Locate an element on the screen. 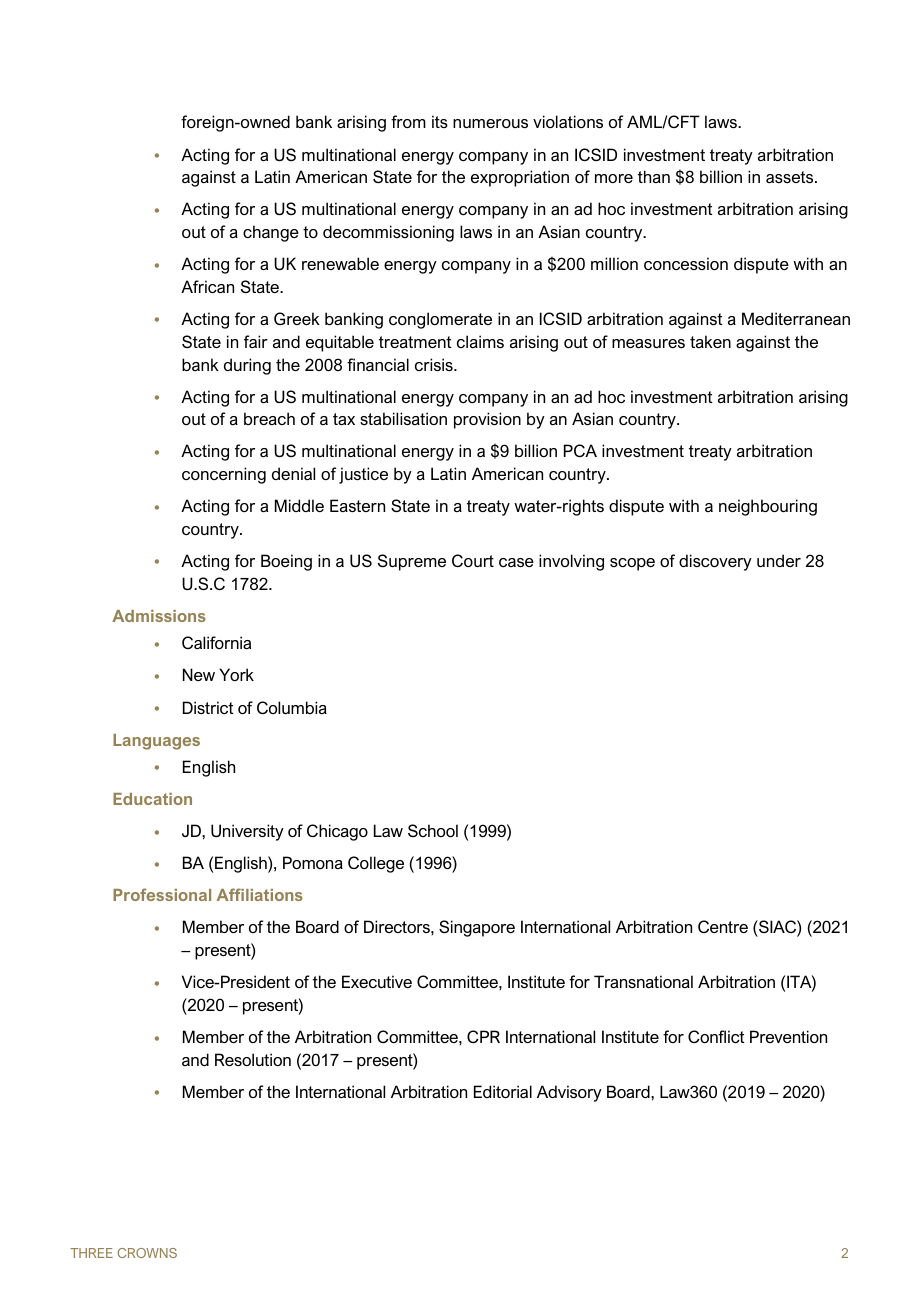  Centre is located at coordinates (723, 926).
